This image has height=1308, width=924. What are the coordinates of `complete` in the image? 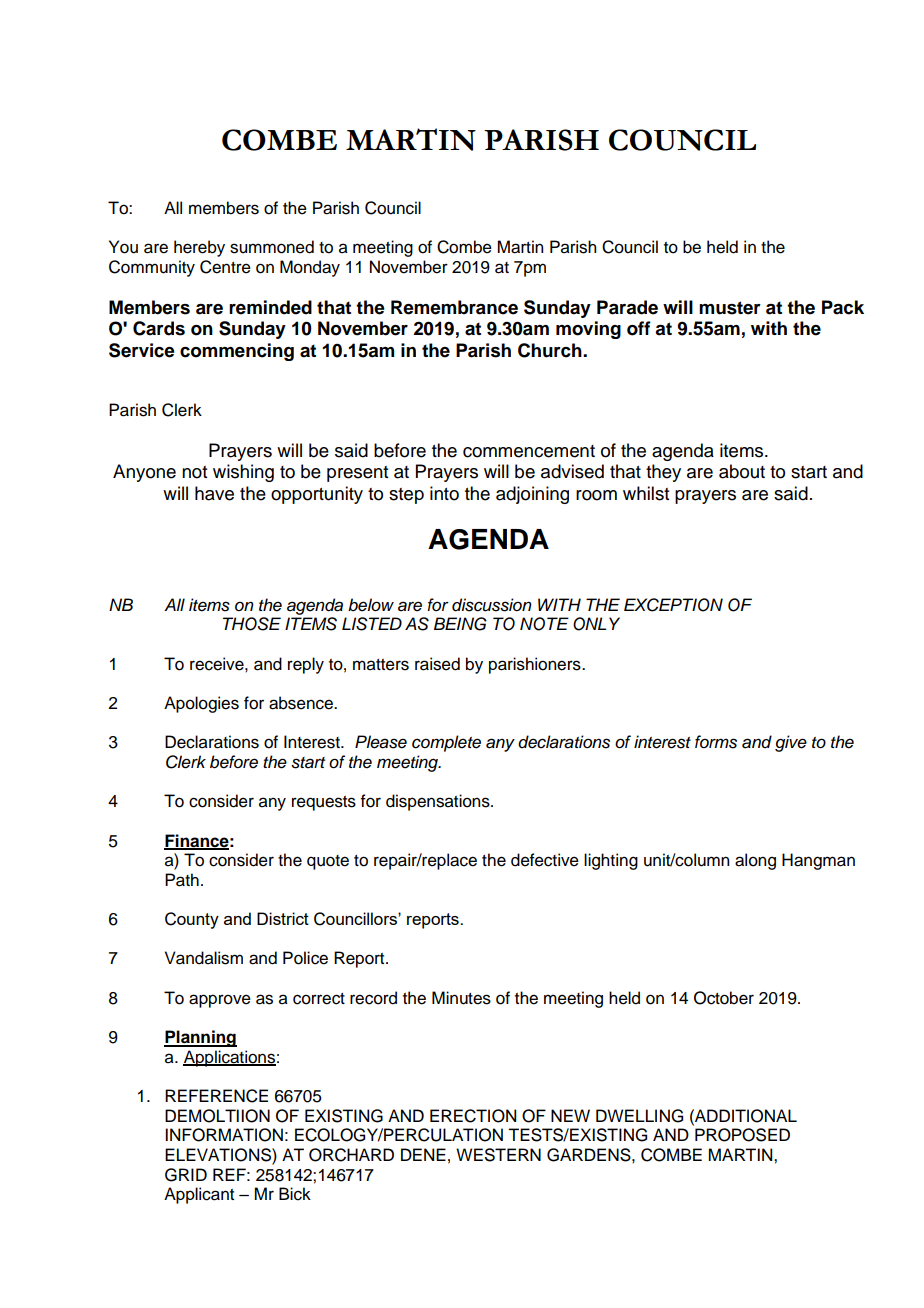 It's located at (446, 743).
